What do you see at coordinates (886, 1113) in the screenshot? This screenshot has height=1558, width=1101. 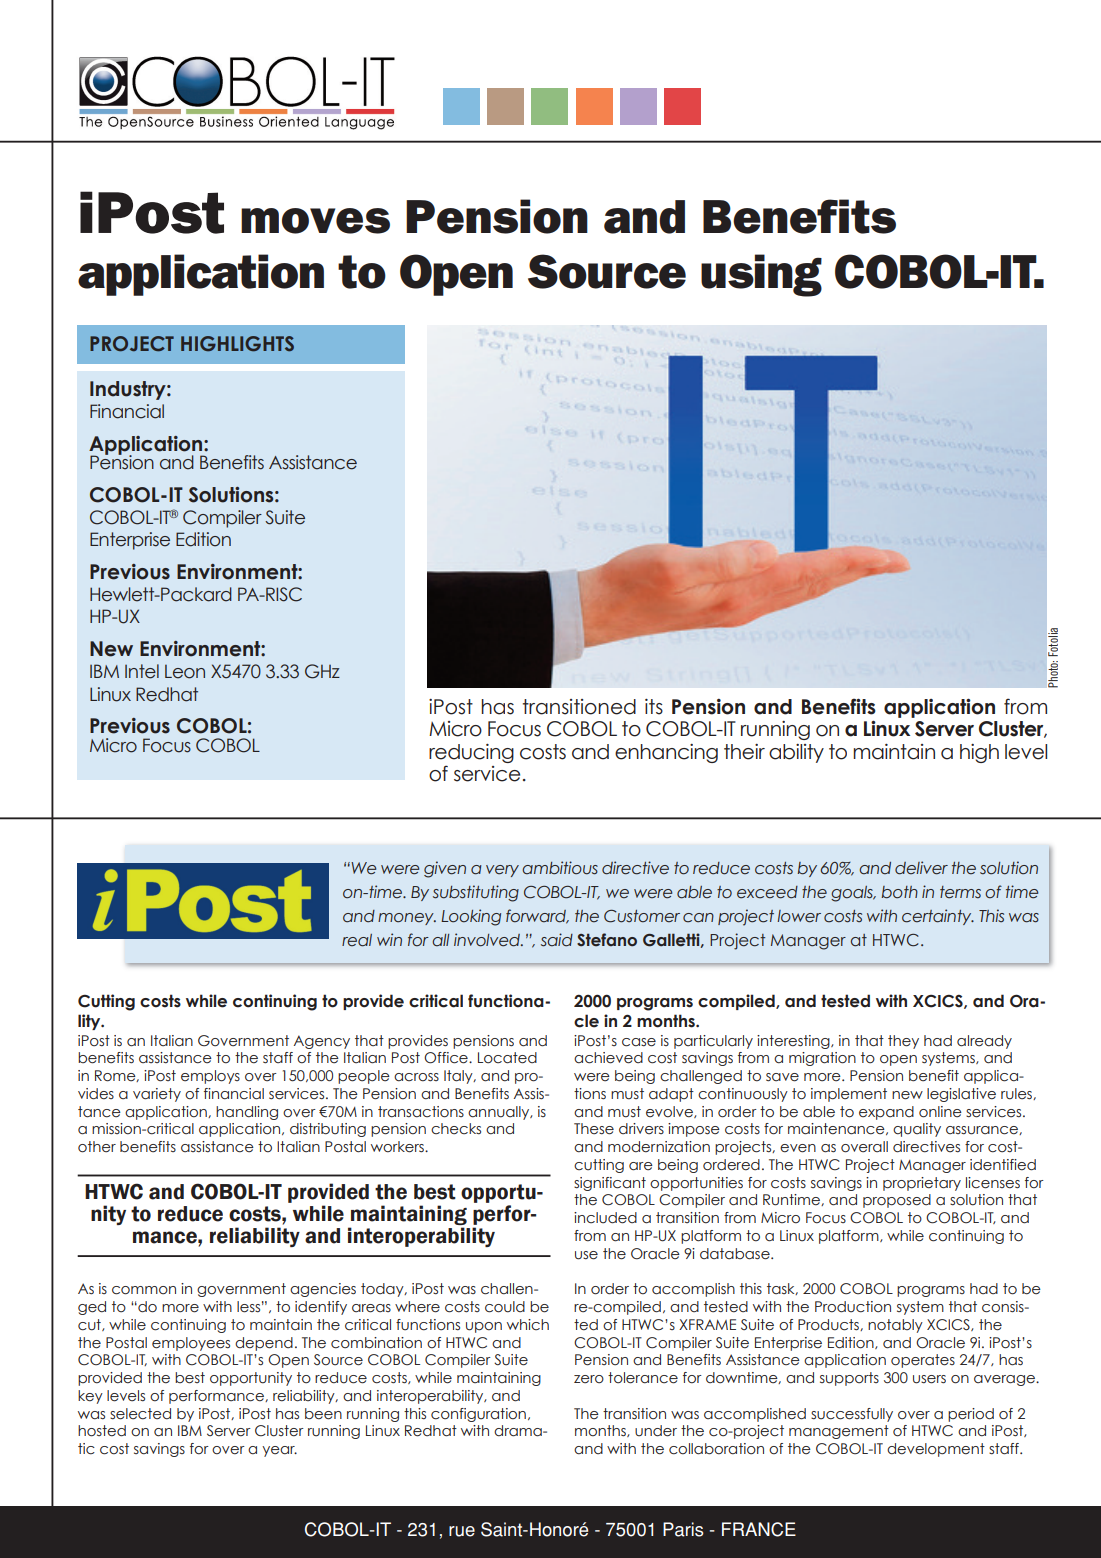 I see `expand` at bounding box center [886, 1113].
